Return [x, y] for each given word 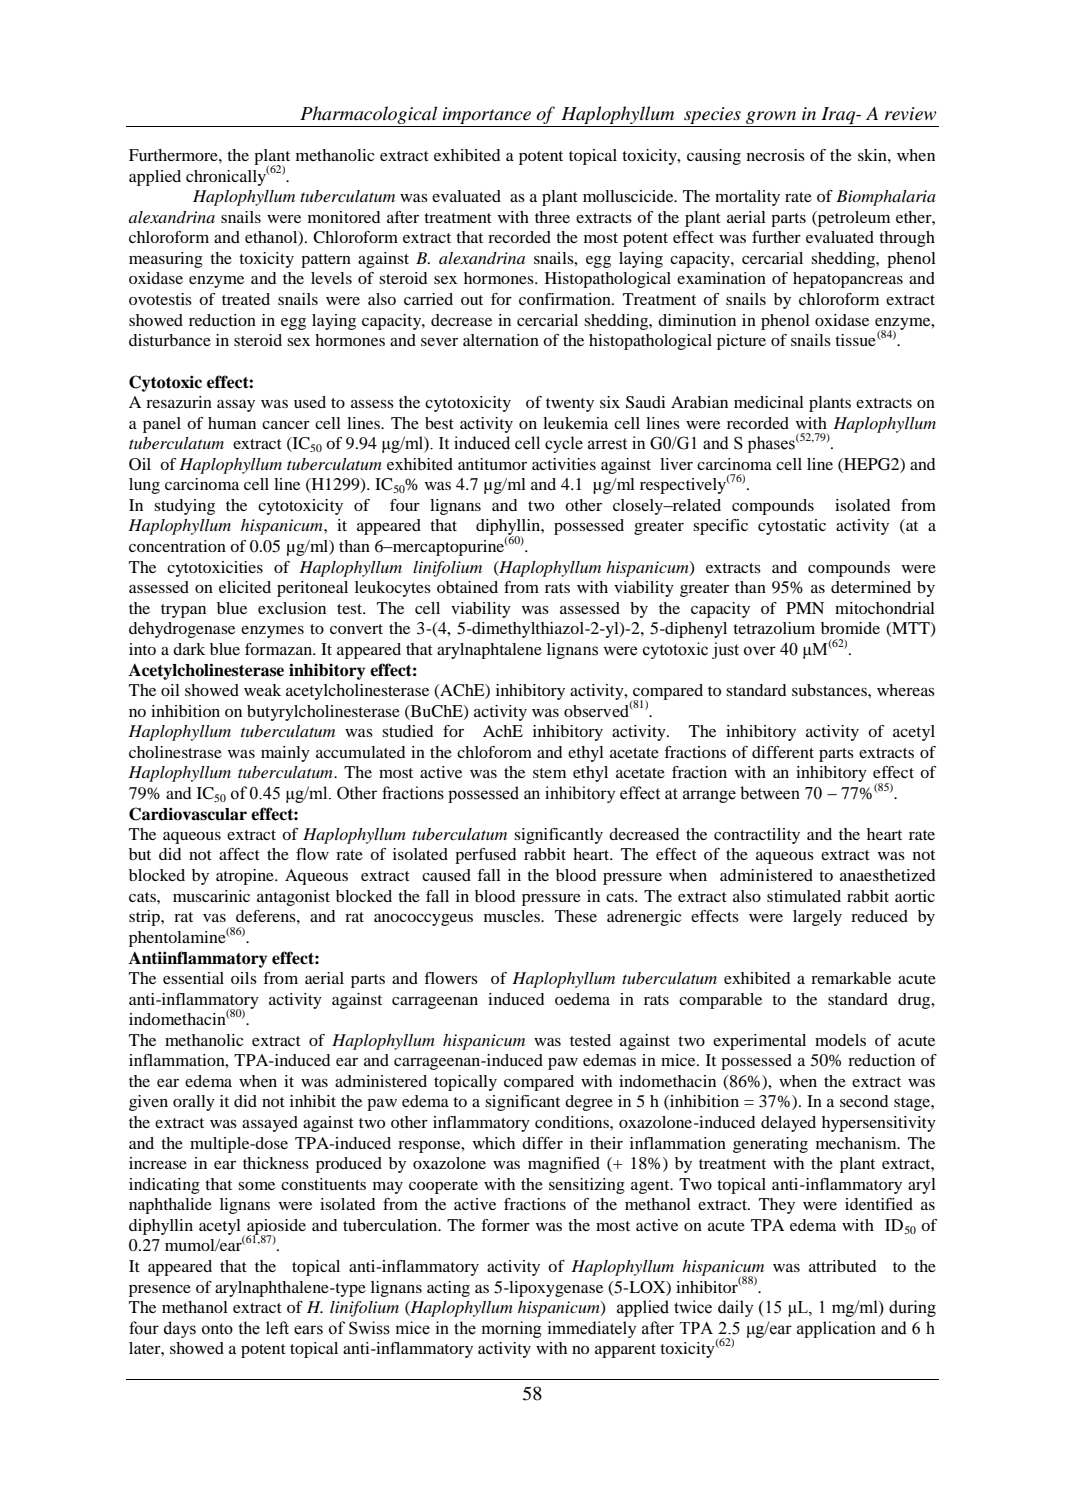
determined [871, 587]
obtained [467, 587]
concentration [177, 546]
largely [817, 918]
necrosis [776, 155]
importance [487, 115]
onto [217, 1329]
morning [512, 1329]
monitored [344, 217]
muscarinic [211, 896]
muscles [513, 916]
